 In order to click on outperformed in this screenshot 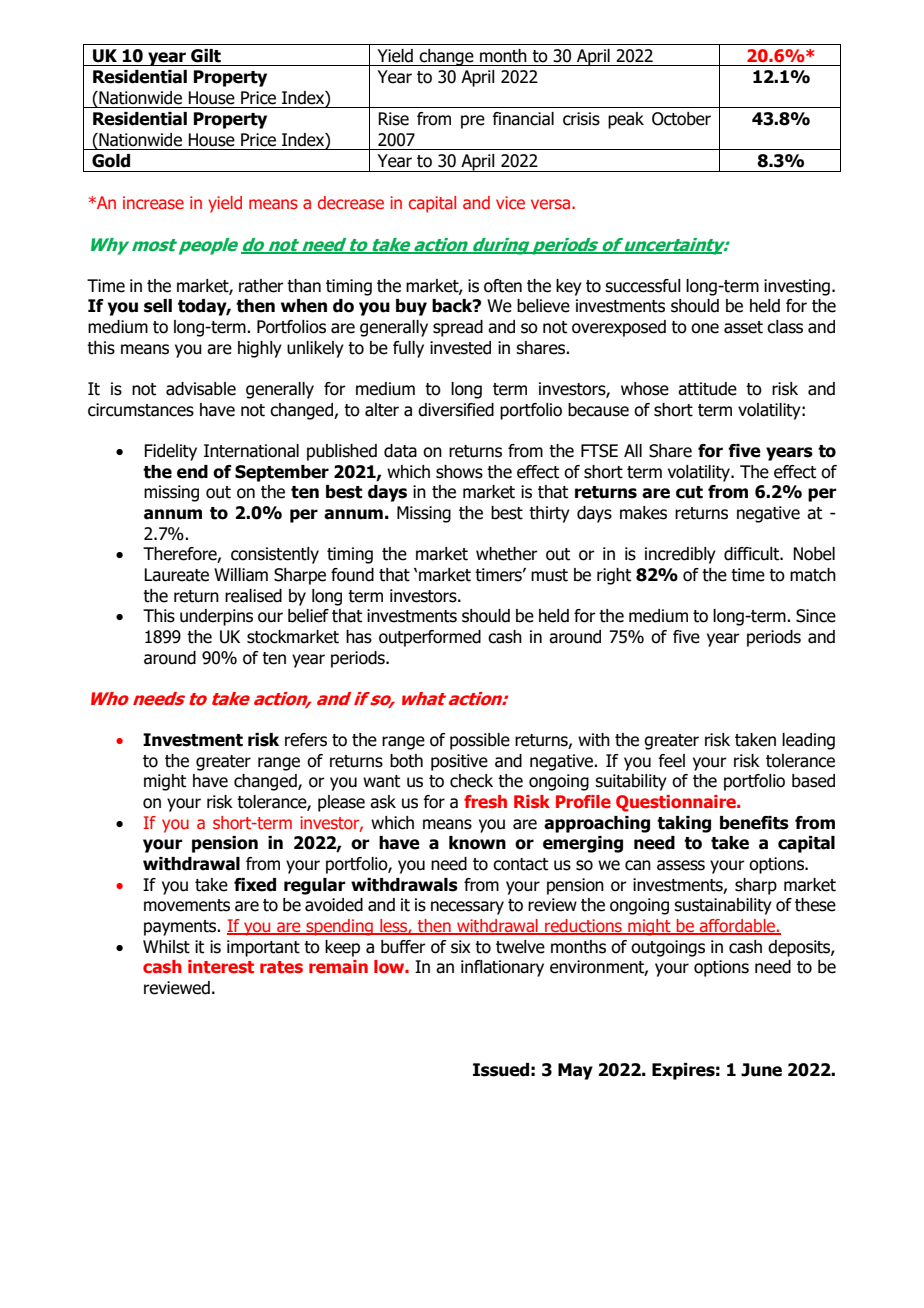, I will do `click(430, 638)`.
